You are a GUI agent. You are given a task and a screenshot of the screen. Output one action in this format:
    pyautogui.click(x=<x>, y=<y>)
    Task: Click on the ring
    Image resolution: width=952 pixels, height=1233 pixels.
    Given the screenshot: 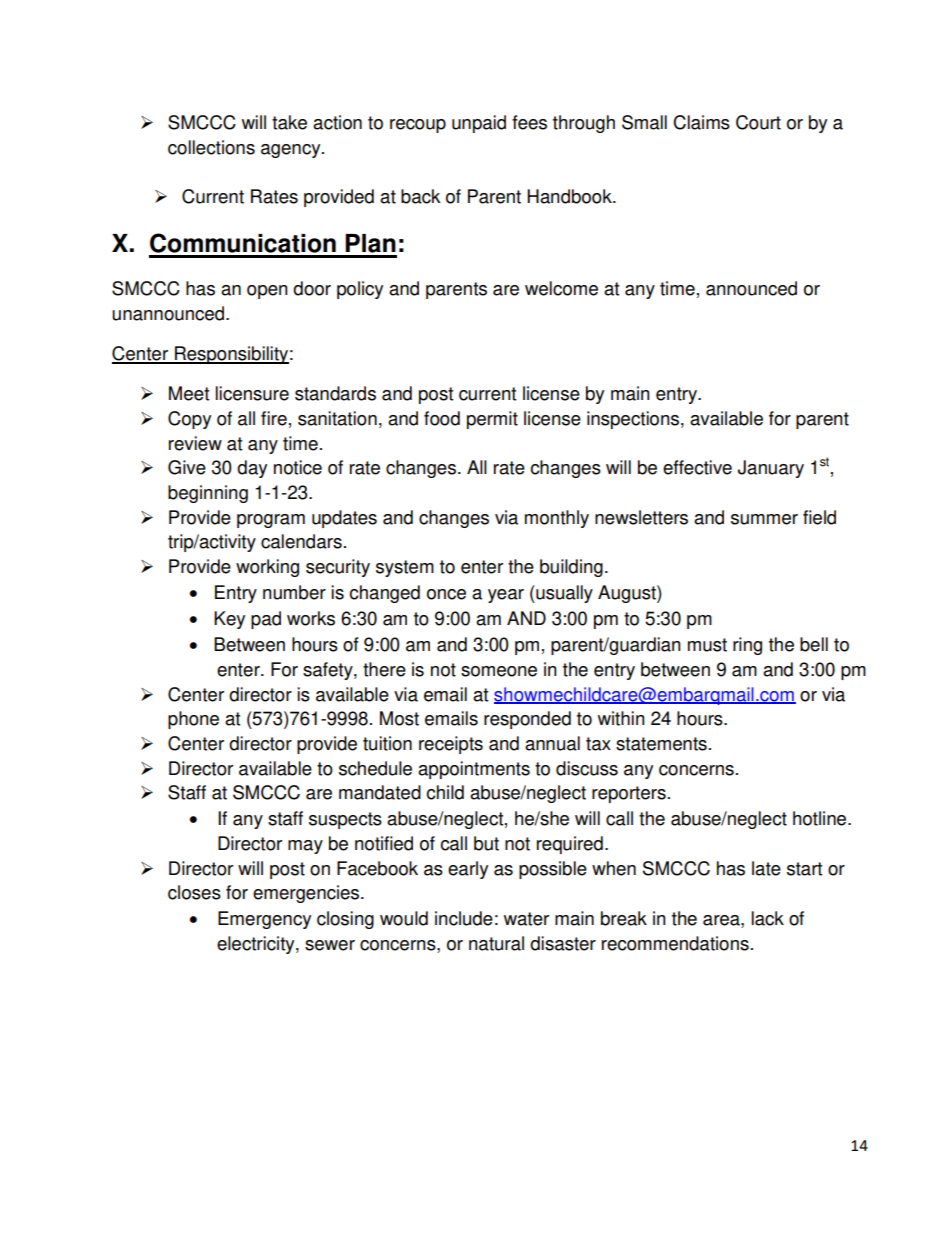 What is the action you would take?
    pyautogui.click(x=747, y=646)
